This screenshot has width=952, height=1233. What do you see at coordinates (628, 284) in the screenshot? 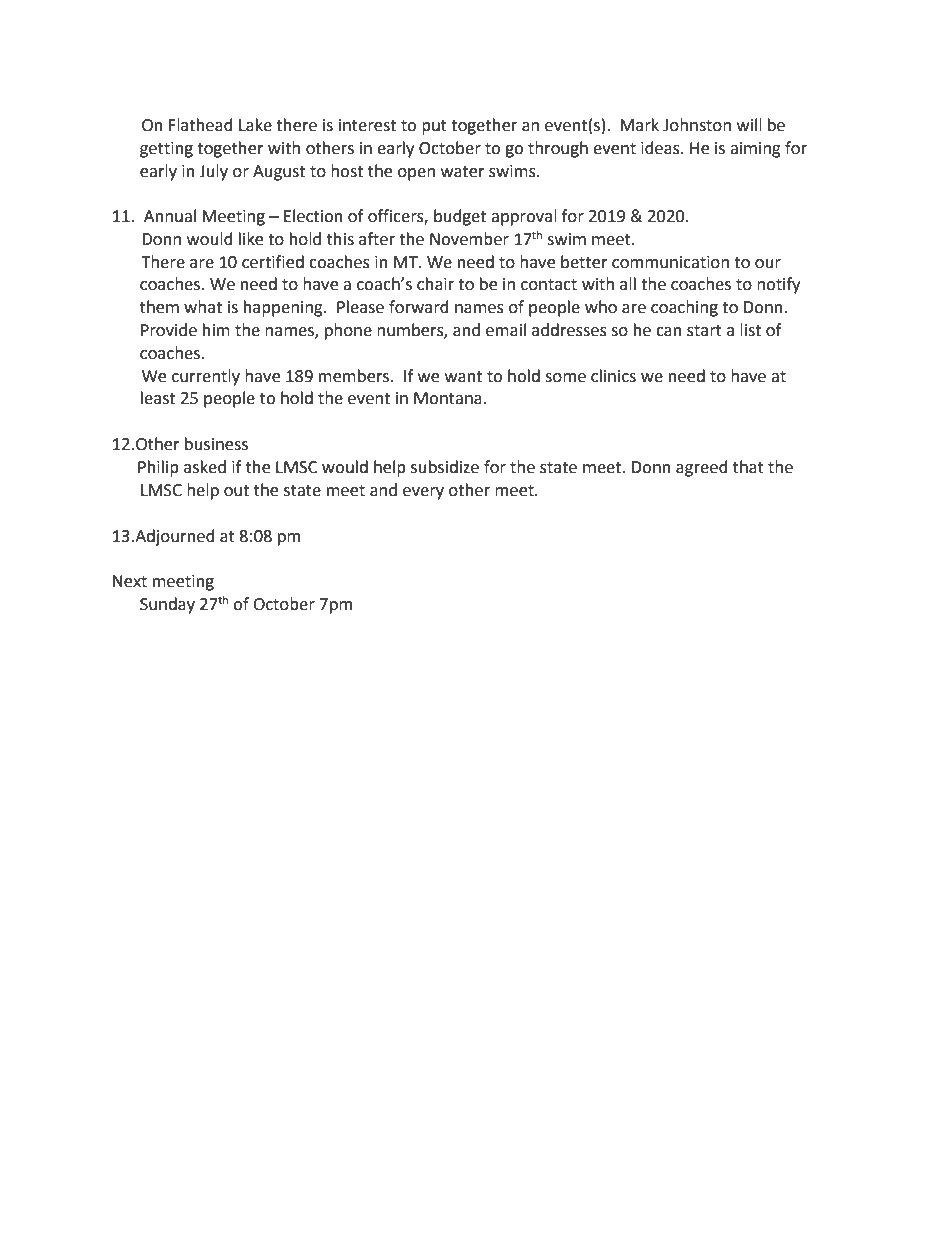
I see `all` at bounding box center [628, 284].
